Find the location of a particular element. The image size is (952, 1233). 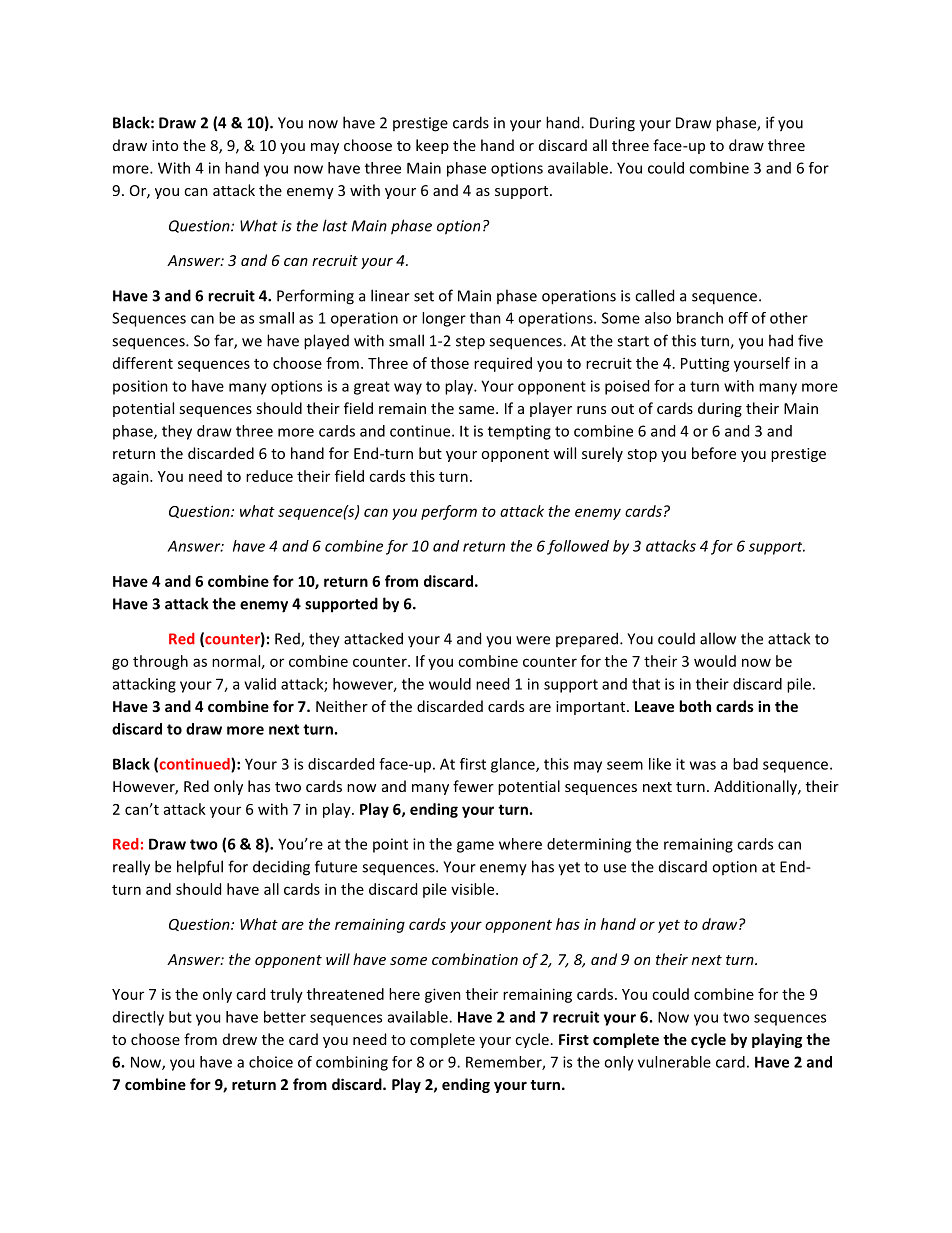

called is located at coordinates (654, 295).
